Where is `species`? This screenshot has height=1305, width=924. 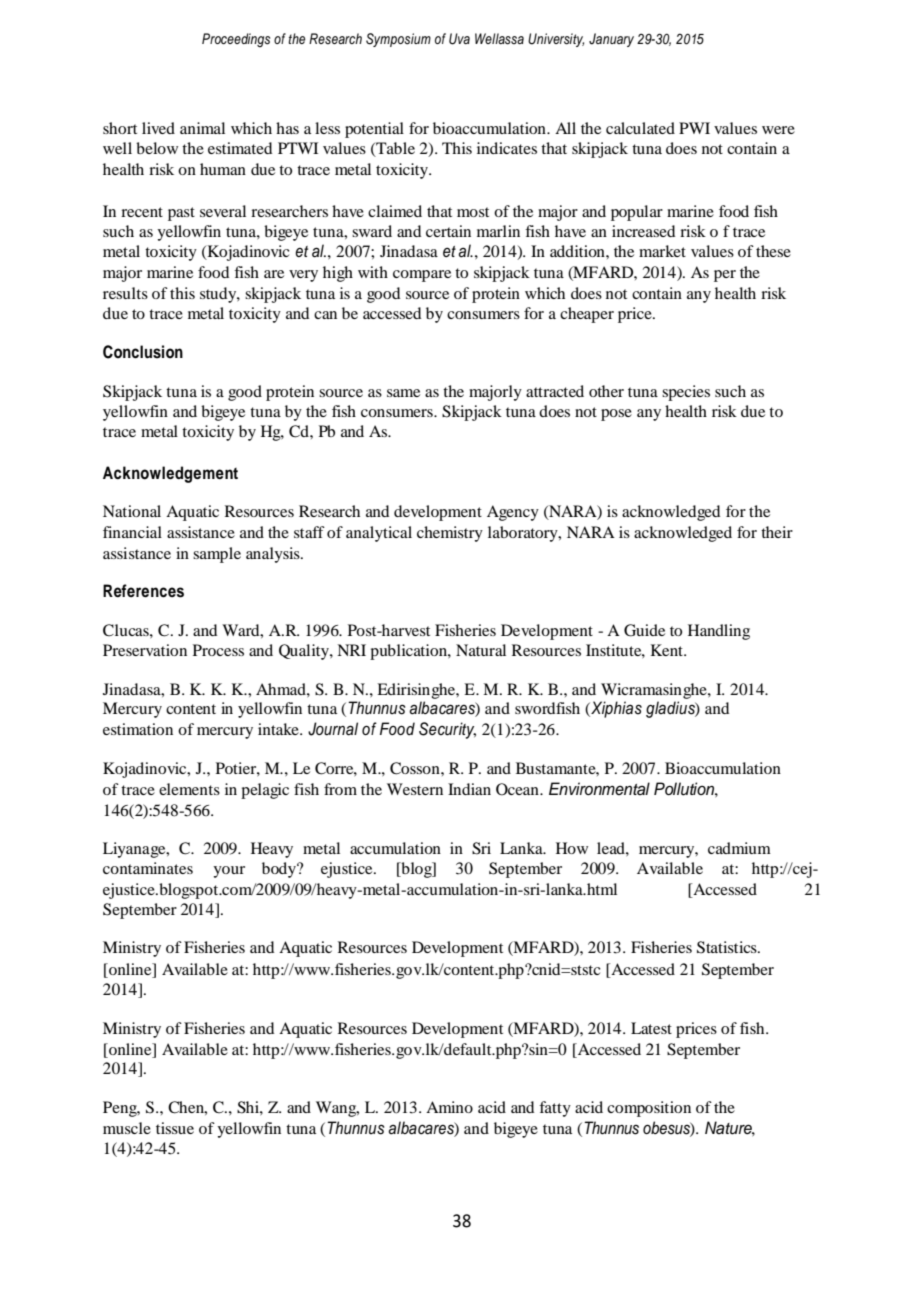 species is located at coordinates (686, 393).
